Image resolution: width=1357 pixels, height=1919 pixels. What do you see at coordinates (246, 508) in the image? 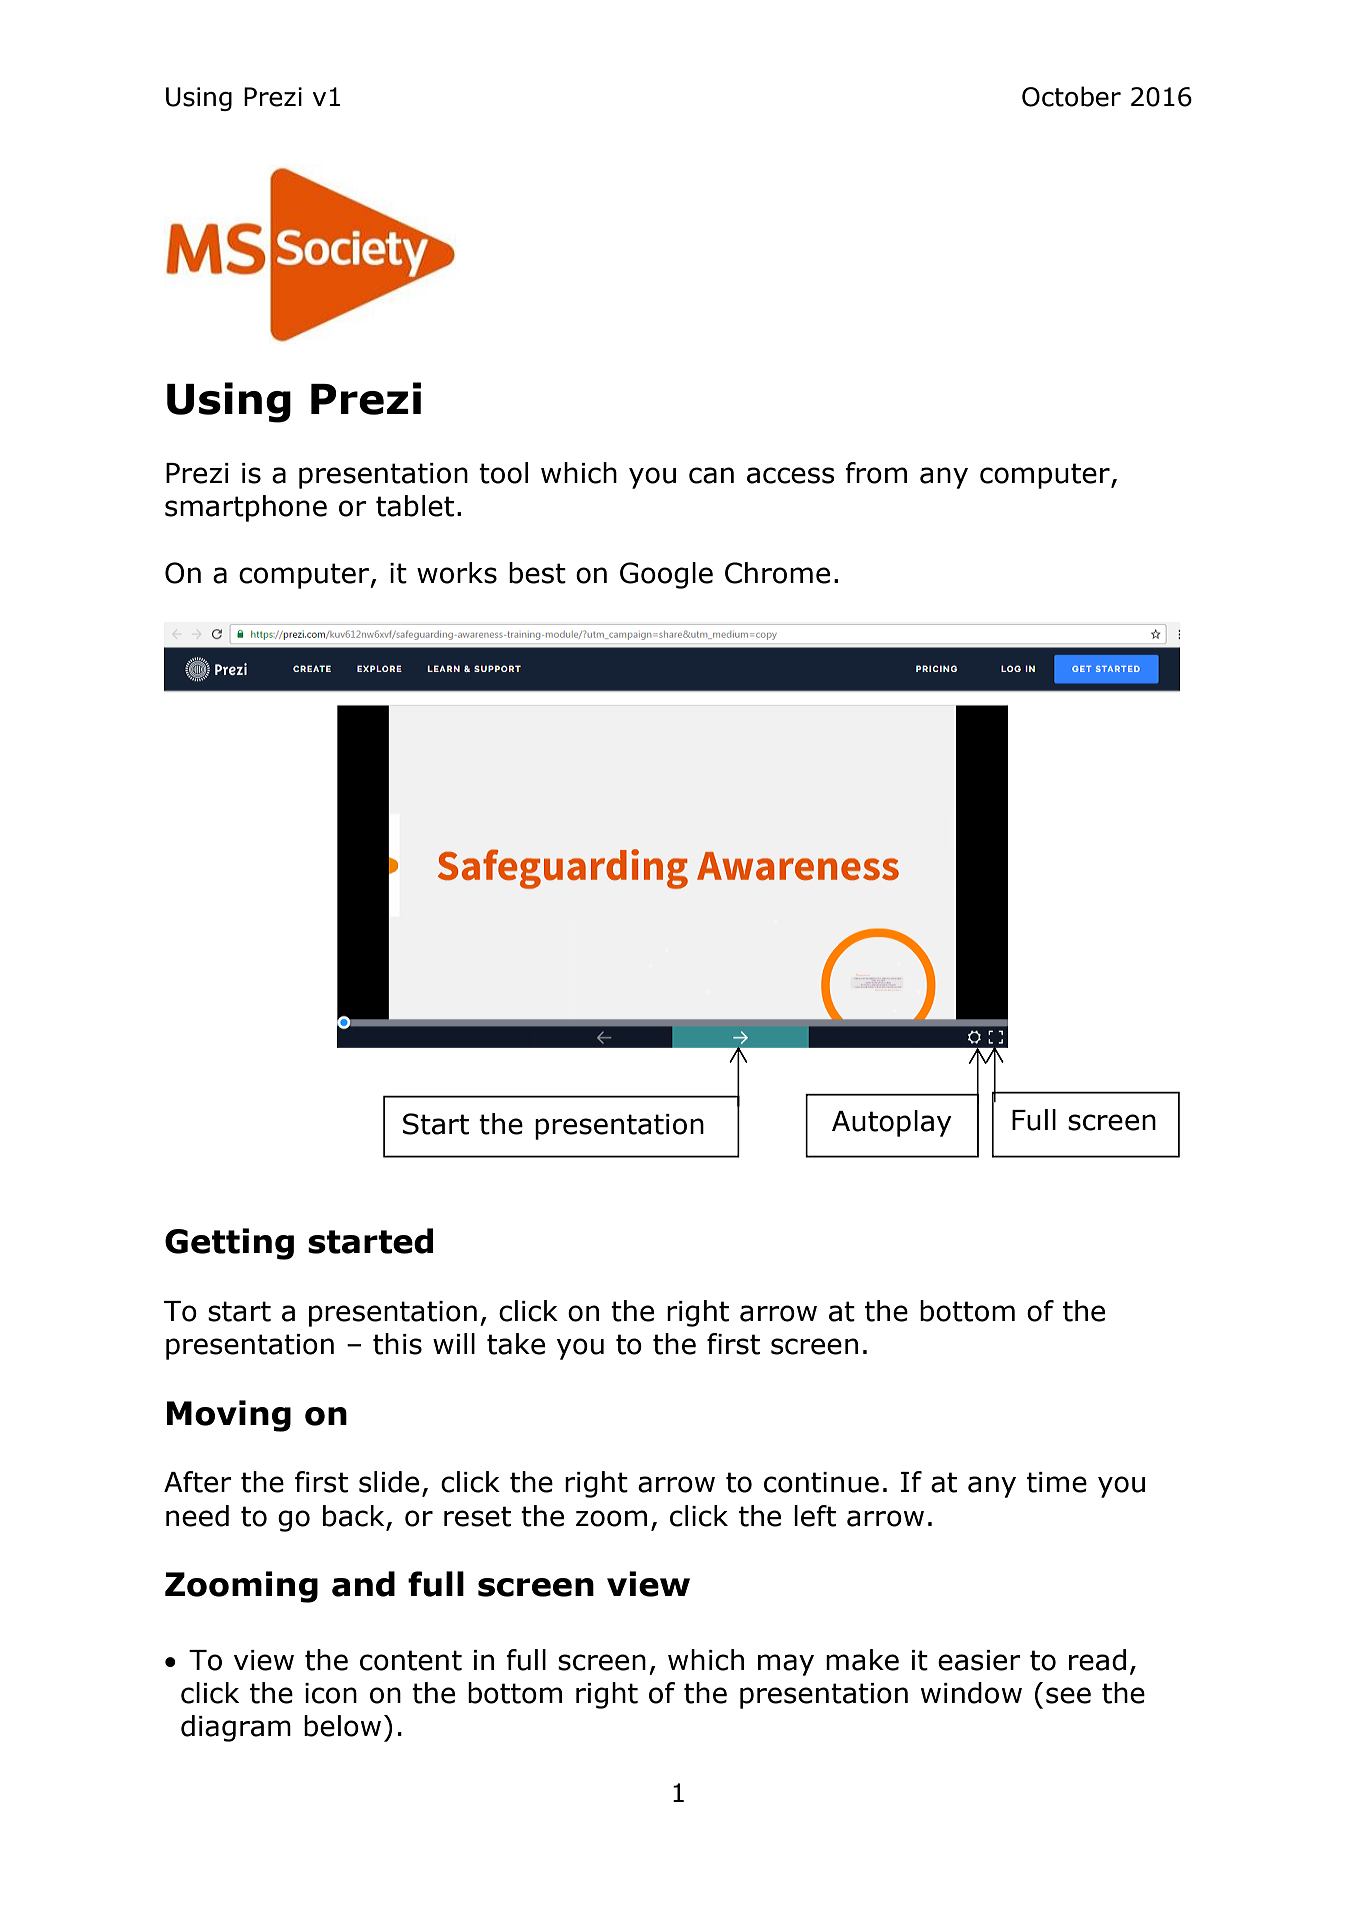
I see `smartphone` at bounding box center [246, 508].
